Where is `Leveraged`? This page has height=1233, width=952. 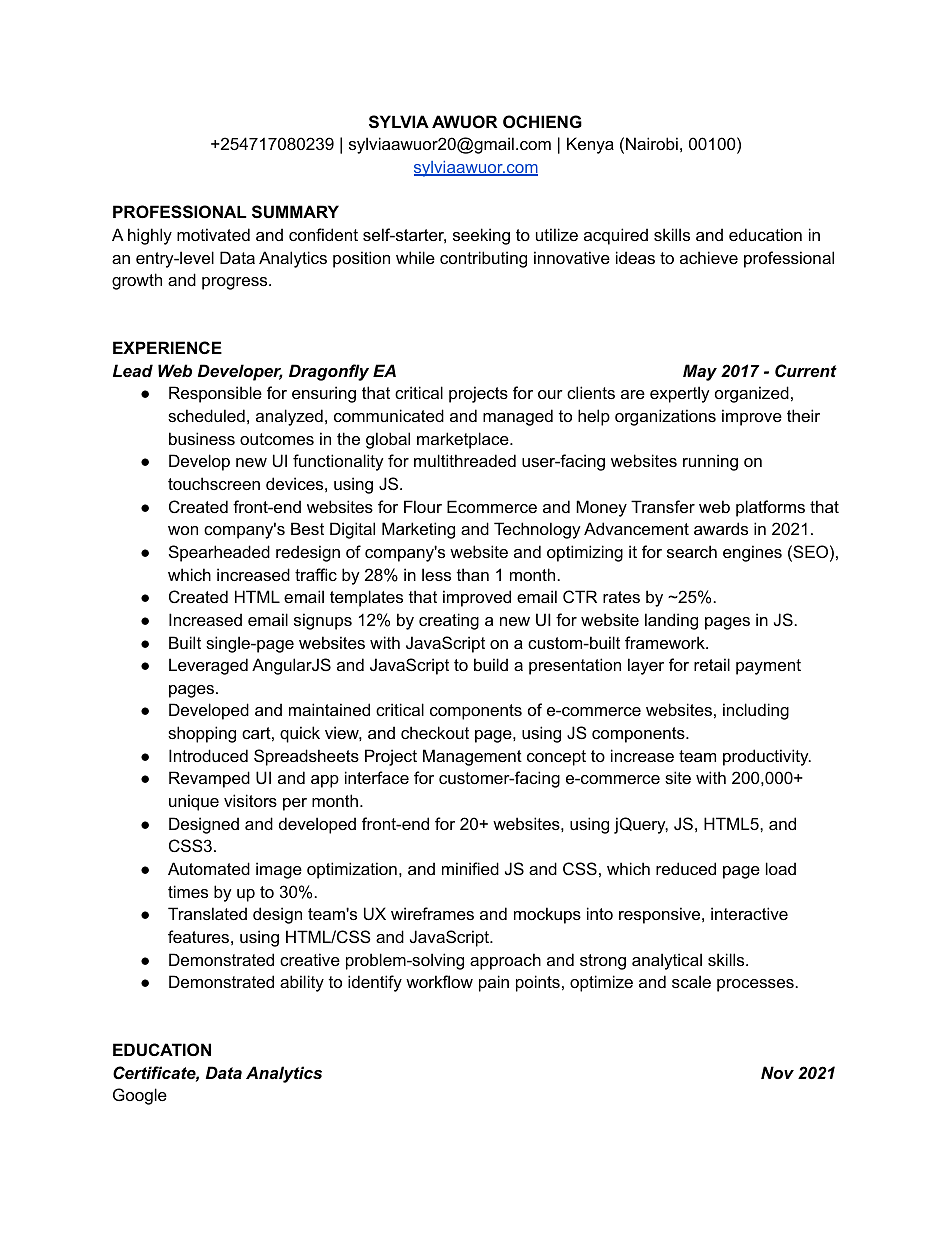 Leveraged is located at coordinates (208, 666).
